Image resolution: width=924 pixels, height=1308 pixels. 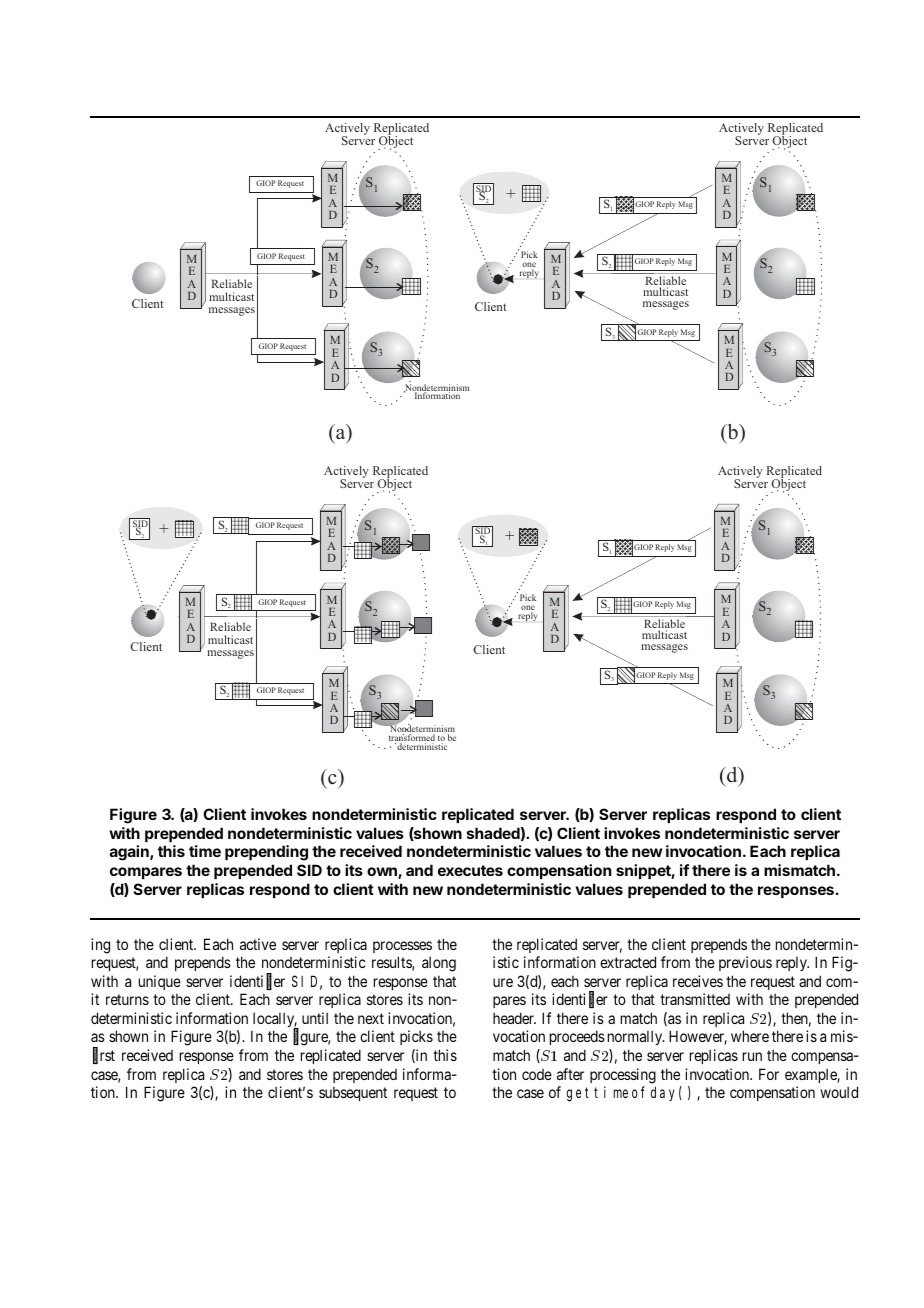 What do you see at coordinates (745, 963) in the document?
I see `previous` at bounding box center [745, 963].
